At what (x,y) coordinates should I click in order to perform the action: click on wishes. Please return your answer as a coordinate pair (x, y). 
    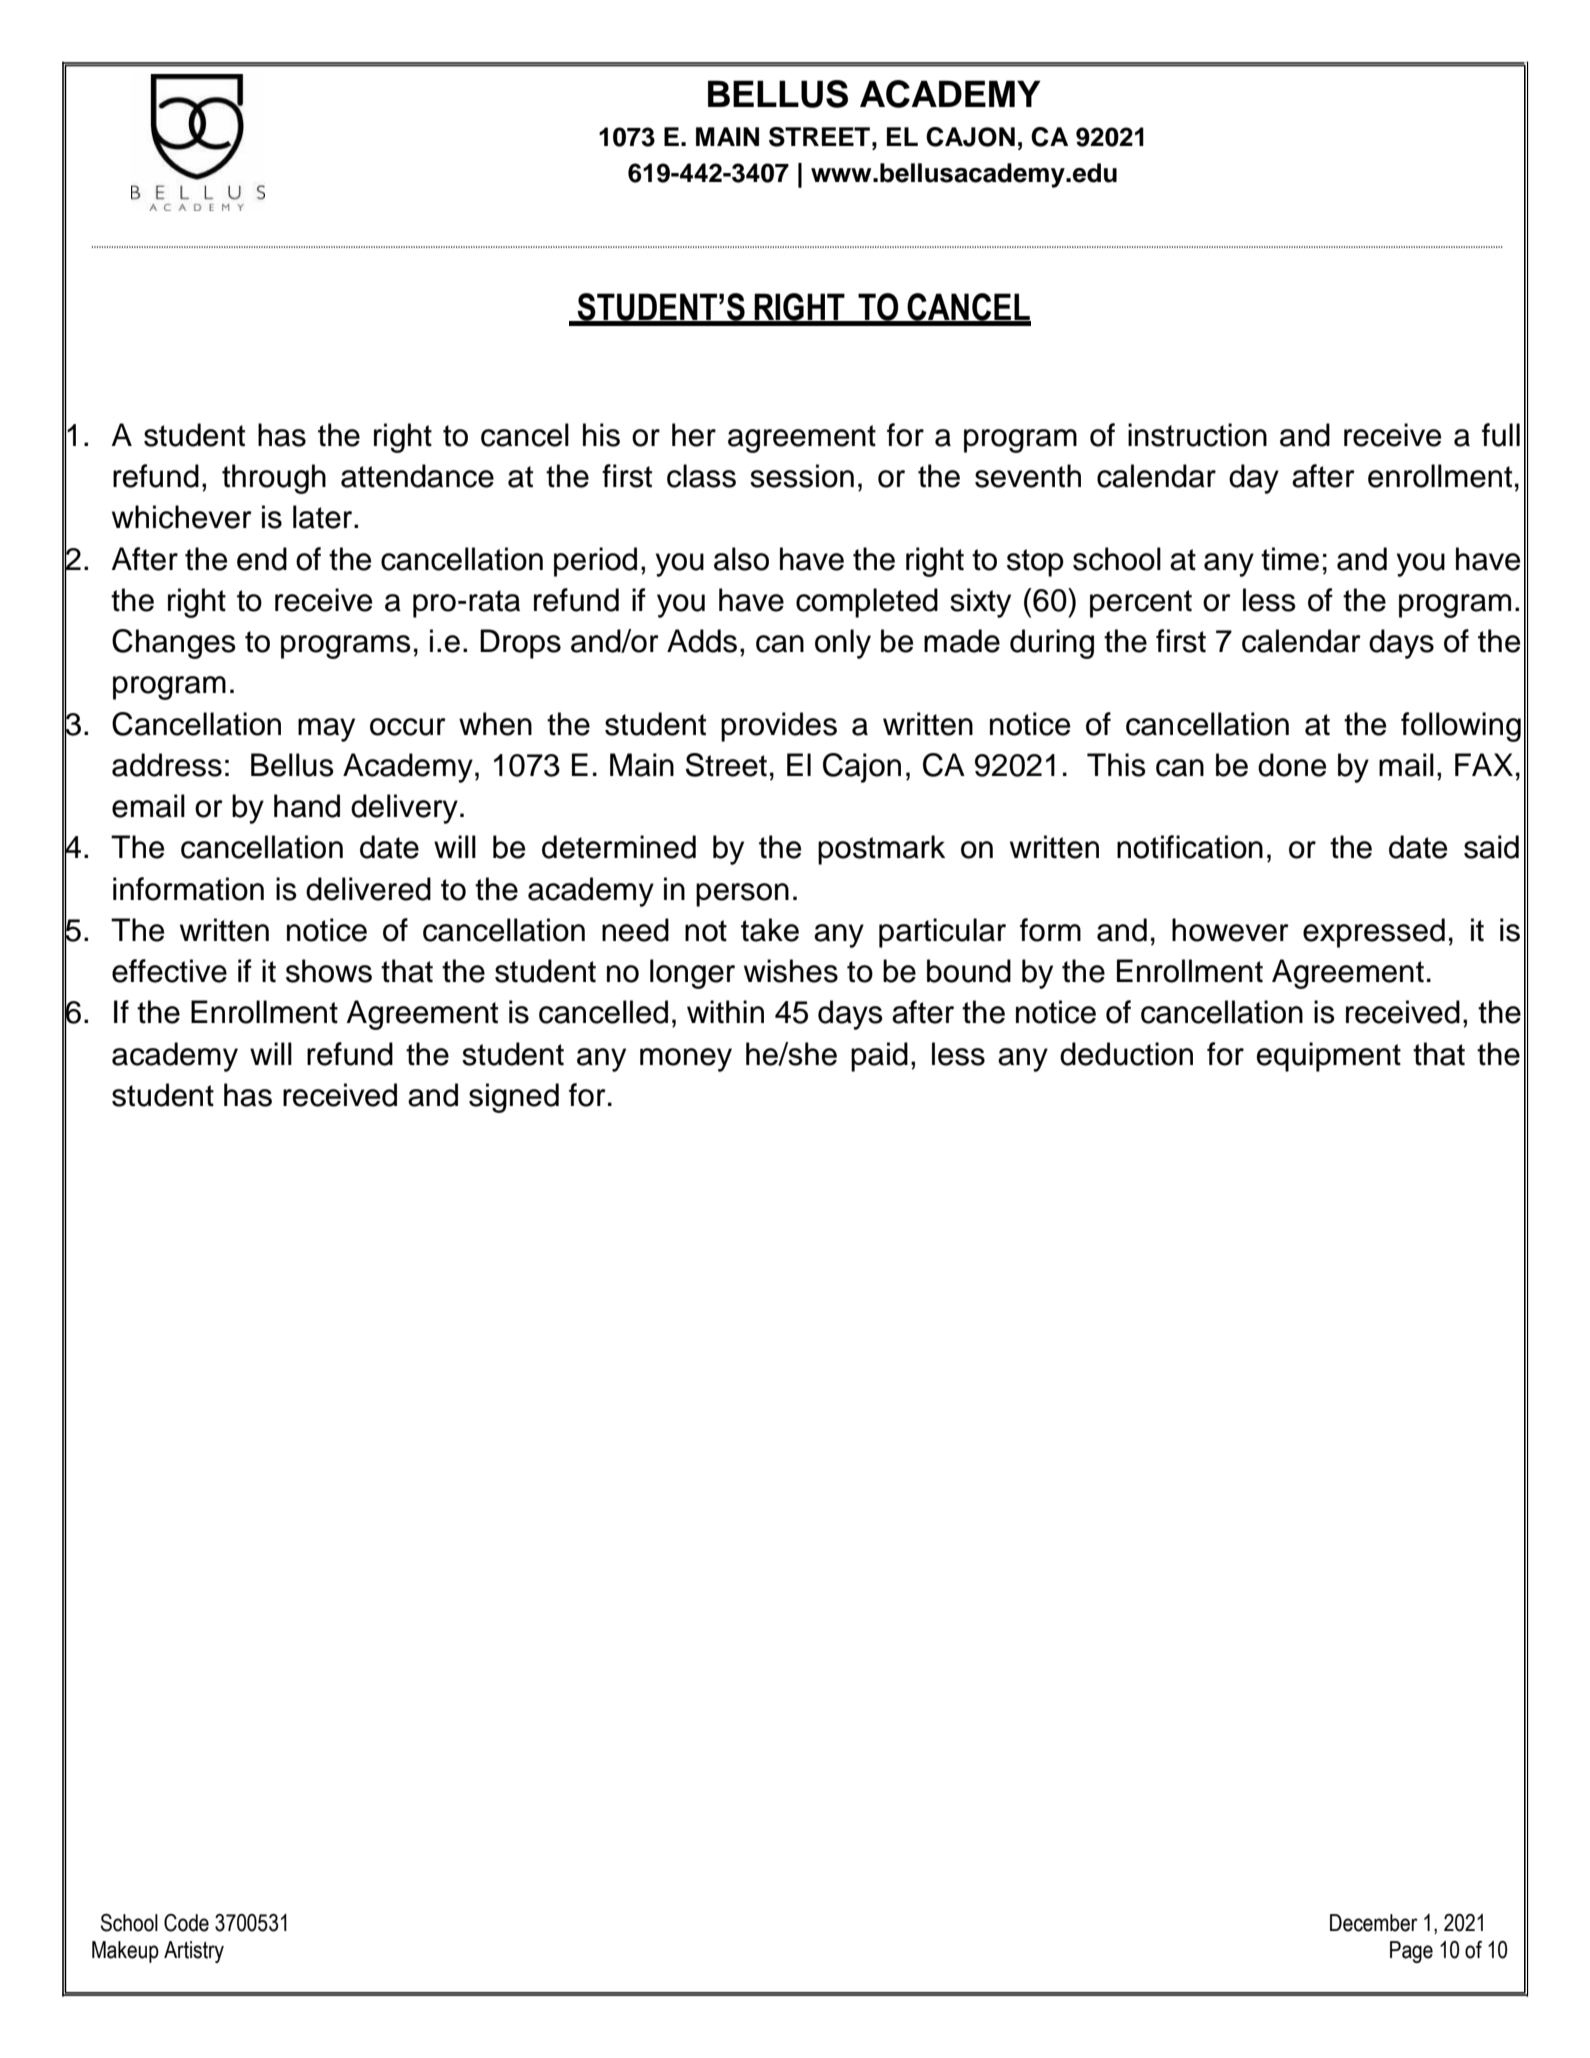
    Looking at the image, I should click on (791, 971).
